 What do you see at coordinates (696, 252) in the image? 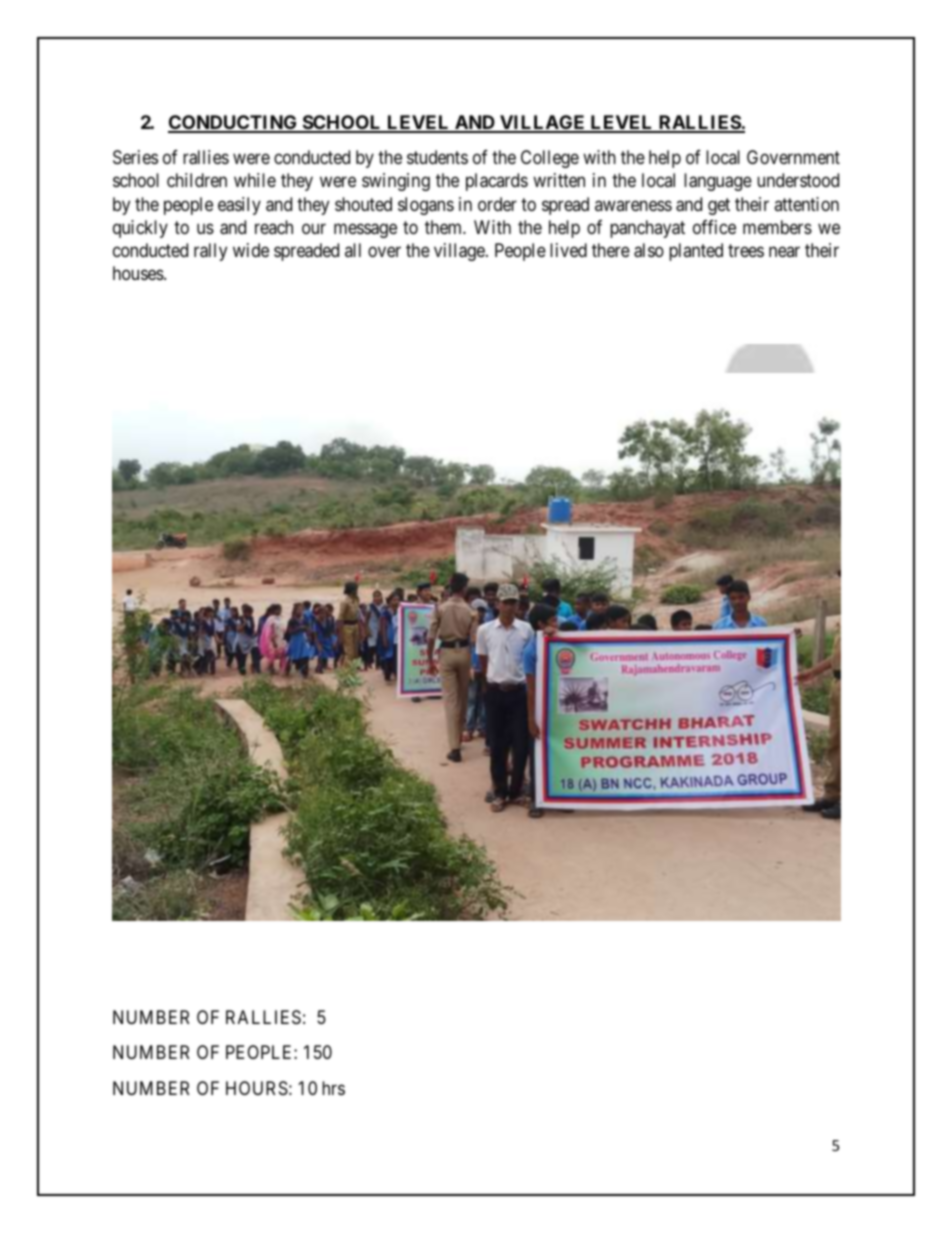
I see `planted` at bounding box center [696, 252].
